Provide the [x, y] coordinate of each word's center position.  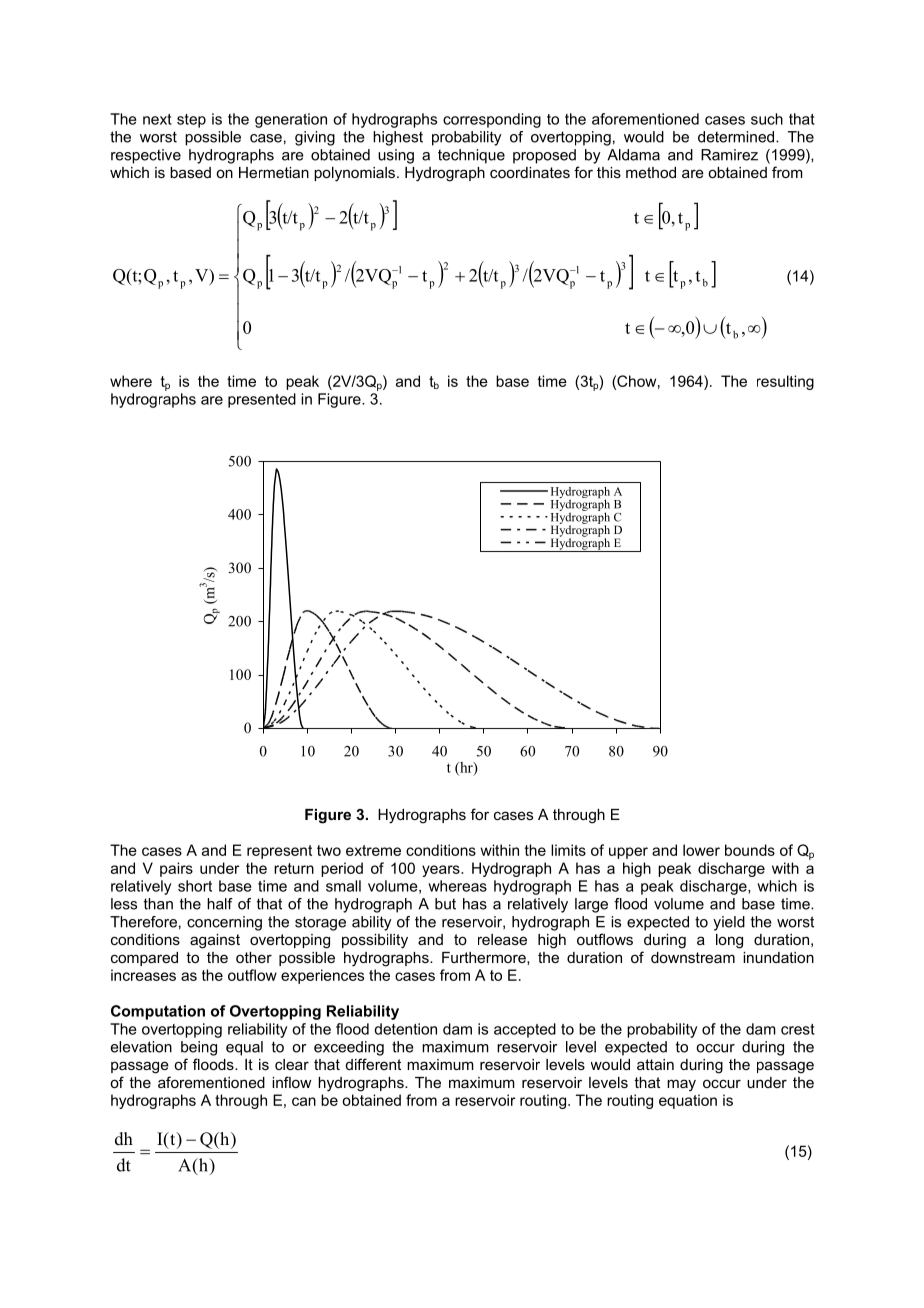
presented [262, 400]
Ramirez [729, 155]
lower [701, 850]
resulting [785, 382]
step [191, 121]
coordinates [530, 172]
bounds [750, 850]
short [195, 886]
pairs [176, 869]
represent [279, 852]
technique [471, 156]
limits [568, 850]
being [199, 1048]
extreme [373, 850]
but [445, 904]
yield [729, 923]
